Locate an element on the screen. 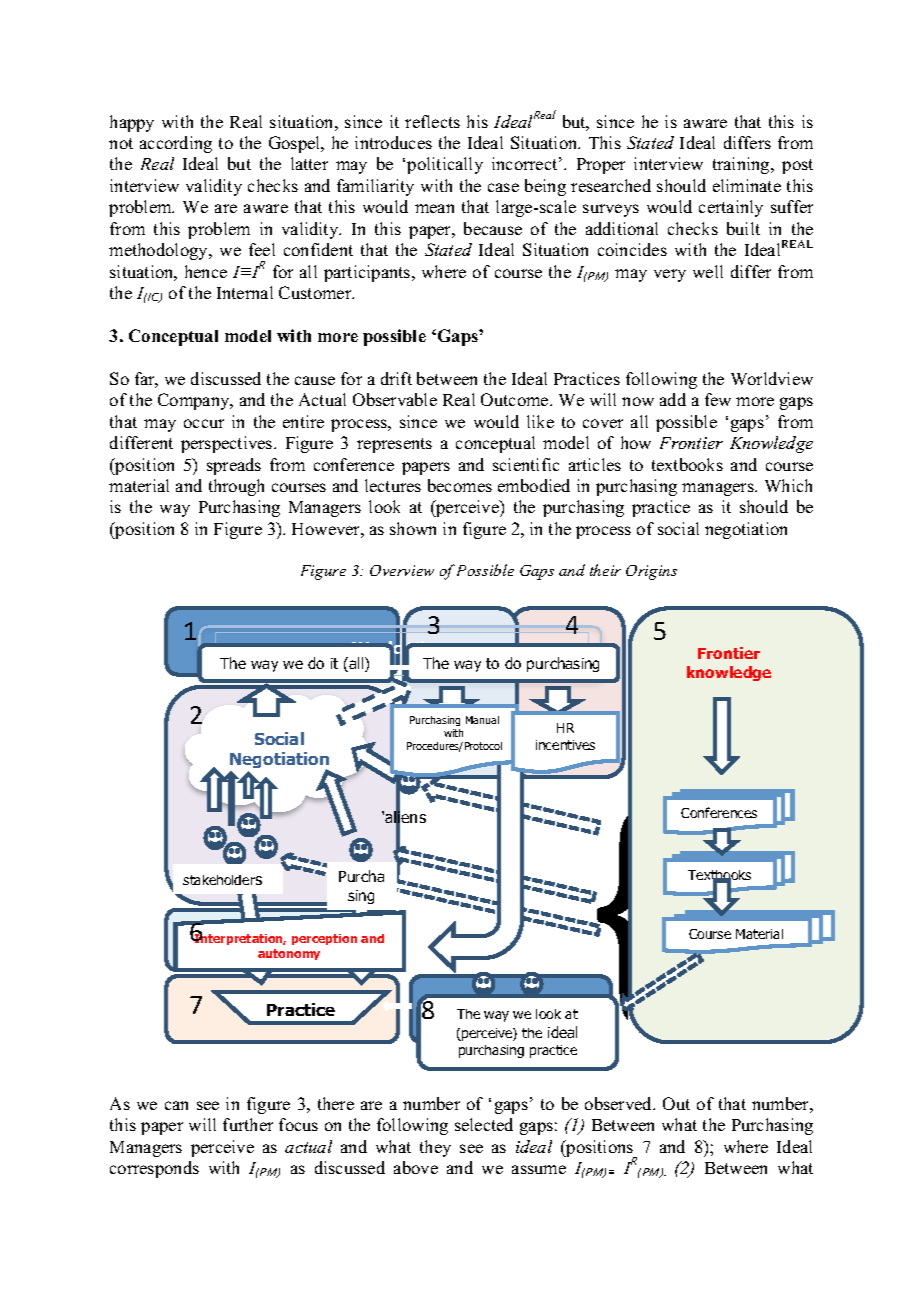 This screenshot has width=924, height=1308. further is located at coordinates (248, 1124).
